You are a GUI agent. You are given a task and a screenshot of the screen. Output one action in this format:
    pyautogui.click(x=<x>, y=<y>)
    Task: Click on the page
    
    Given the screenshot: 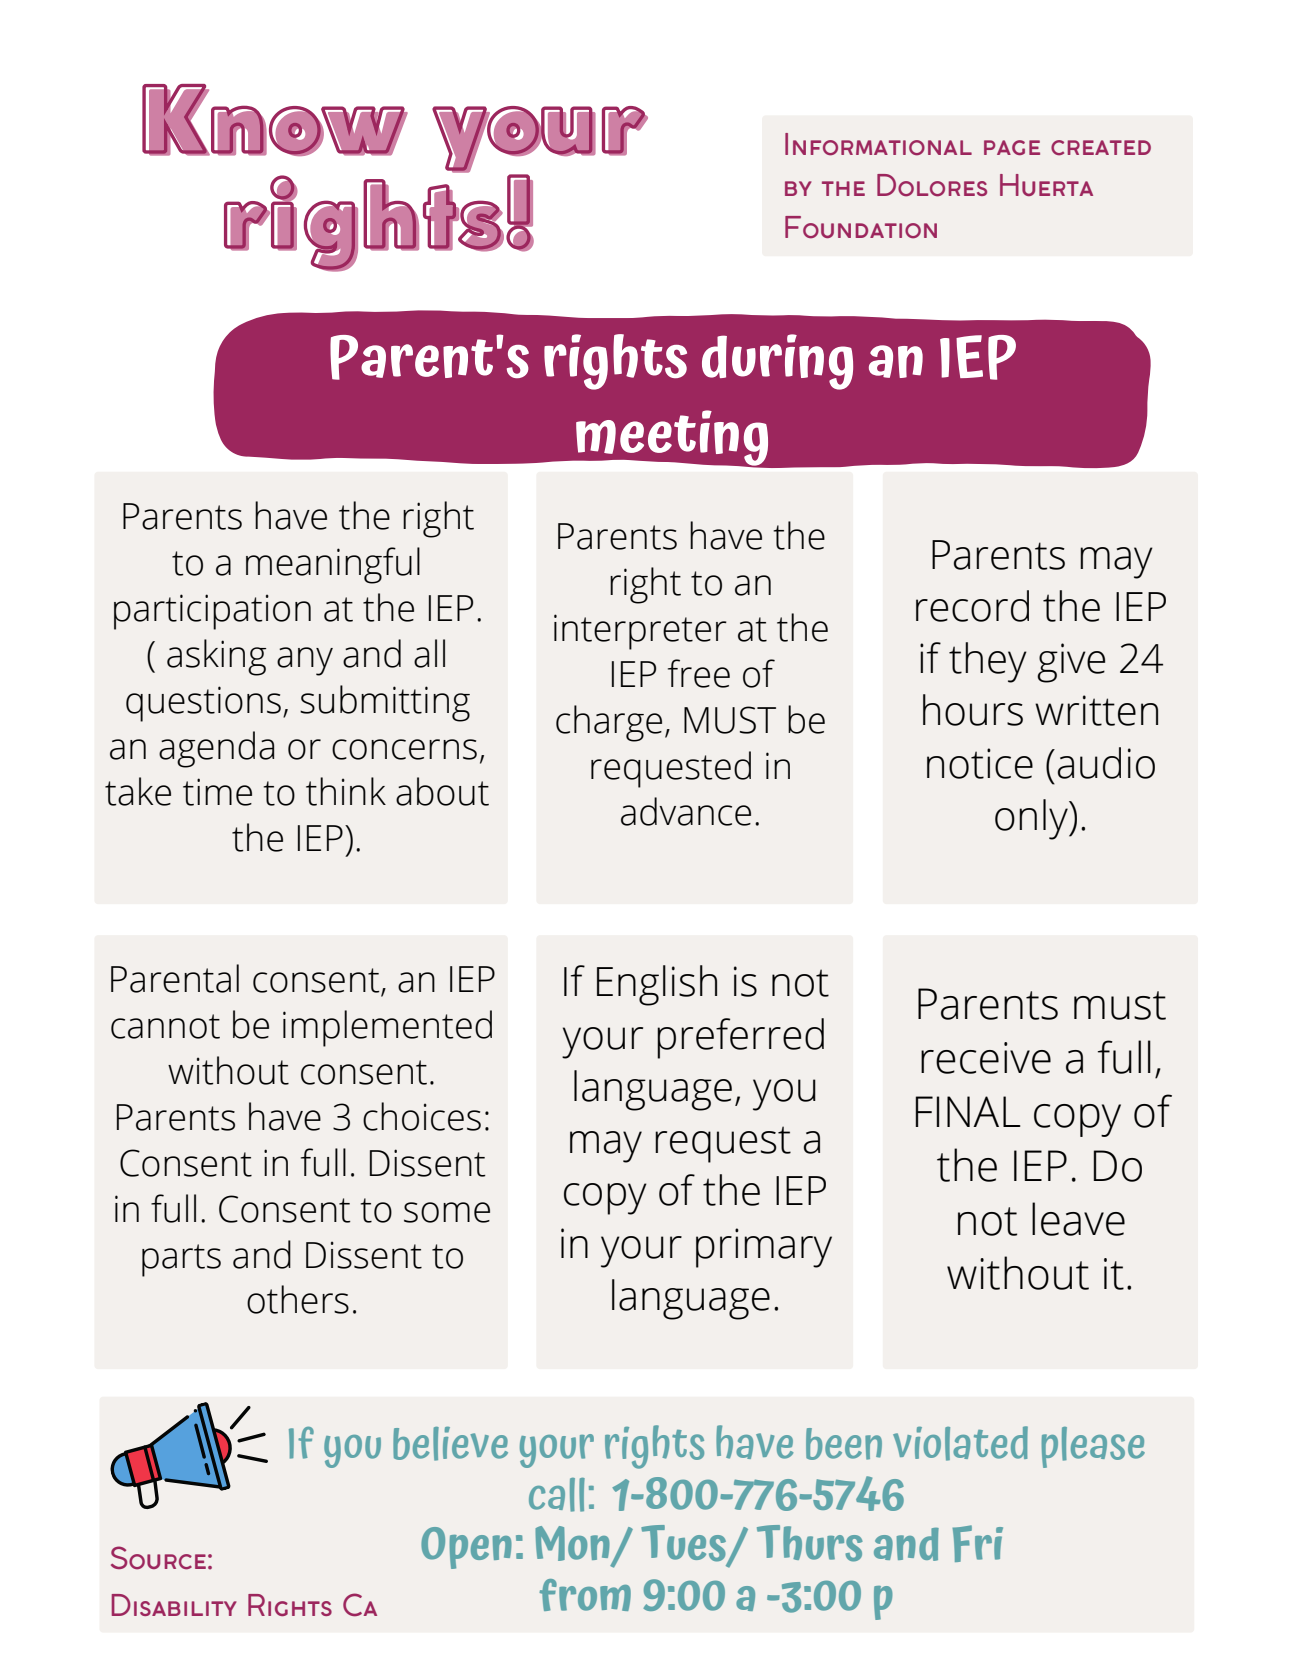 What is the action you would take?
    pyautogui.click(x=1012, y=147)
